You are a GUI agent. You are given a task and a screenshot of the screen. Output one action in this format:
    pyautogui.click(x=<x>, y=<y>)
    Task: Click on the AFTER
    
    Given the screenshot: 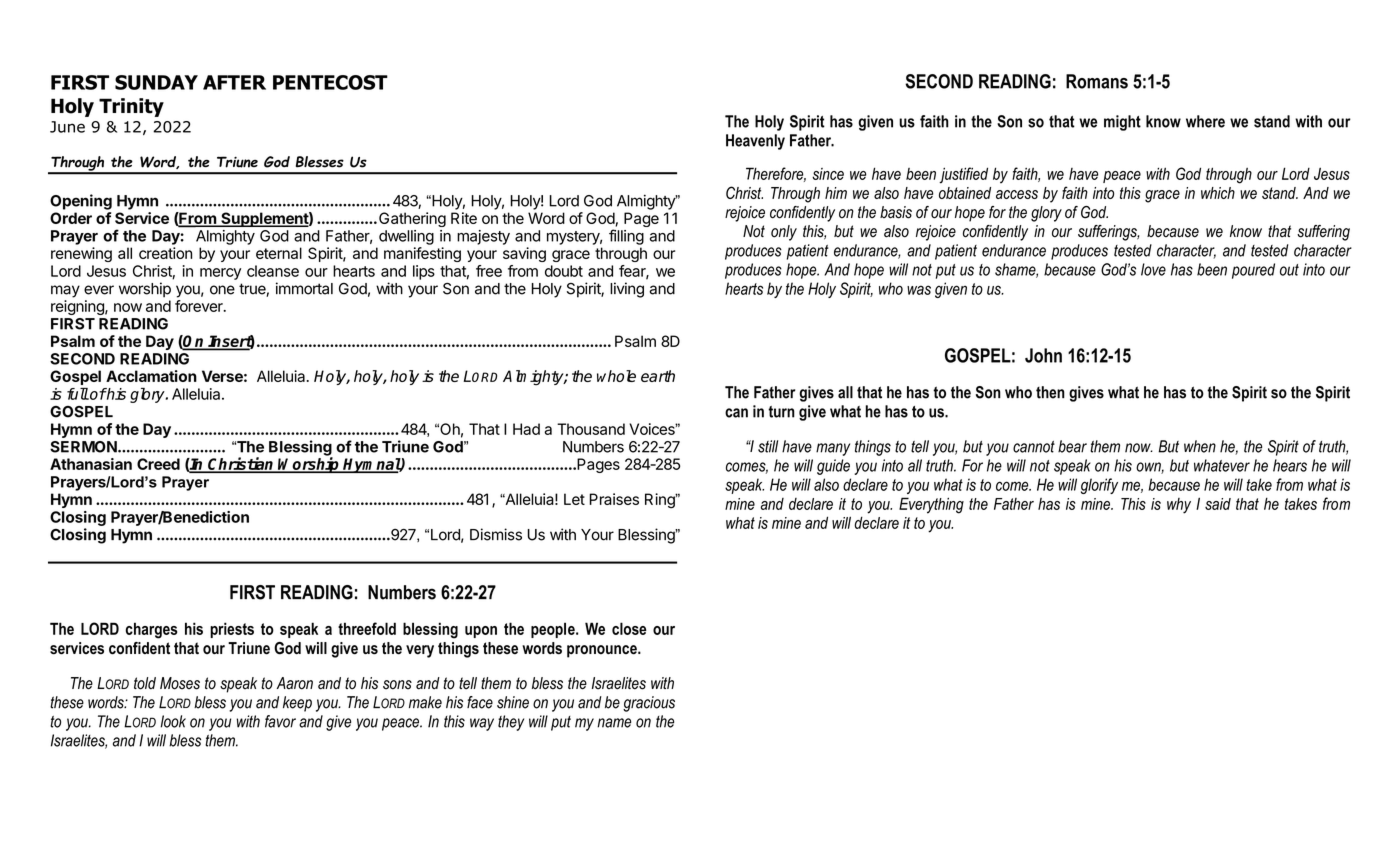 What is the action you would take?
    pyautogui.click(x=234, y=82)
